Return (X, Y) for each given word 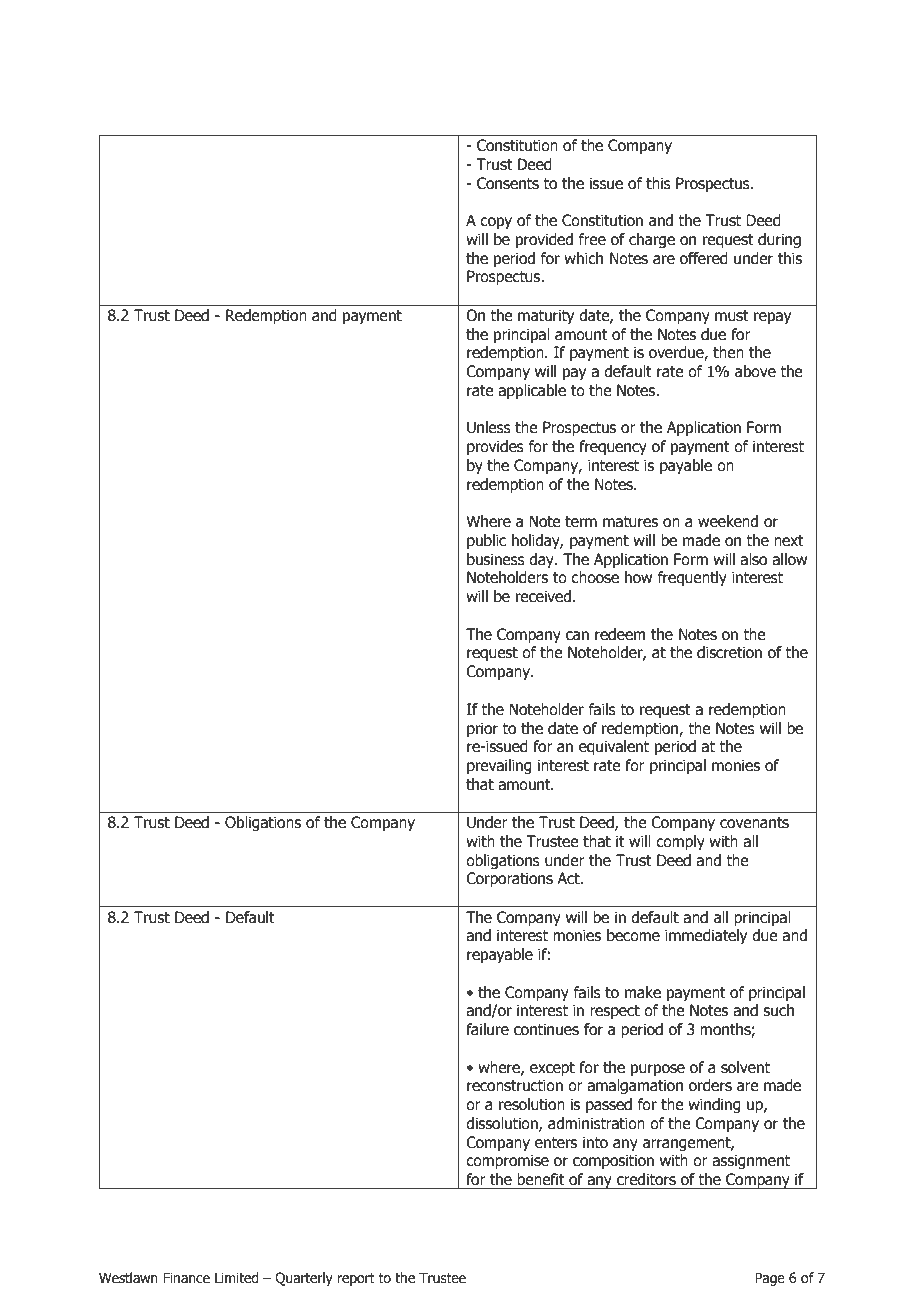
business (496, 559)
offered (704, 258)
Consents (508, 183)
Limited (237, 1278)
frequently (692, 578)
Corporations (509, 879)
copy (496, 223)
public (486, 541)
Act (569, 878)
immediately (706, 936)
